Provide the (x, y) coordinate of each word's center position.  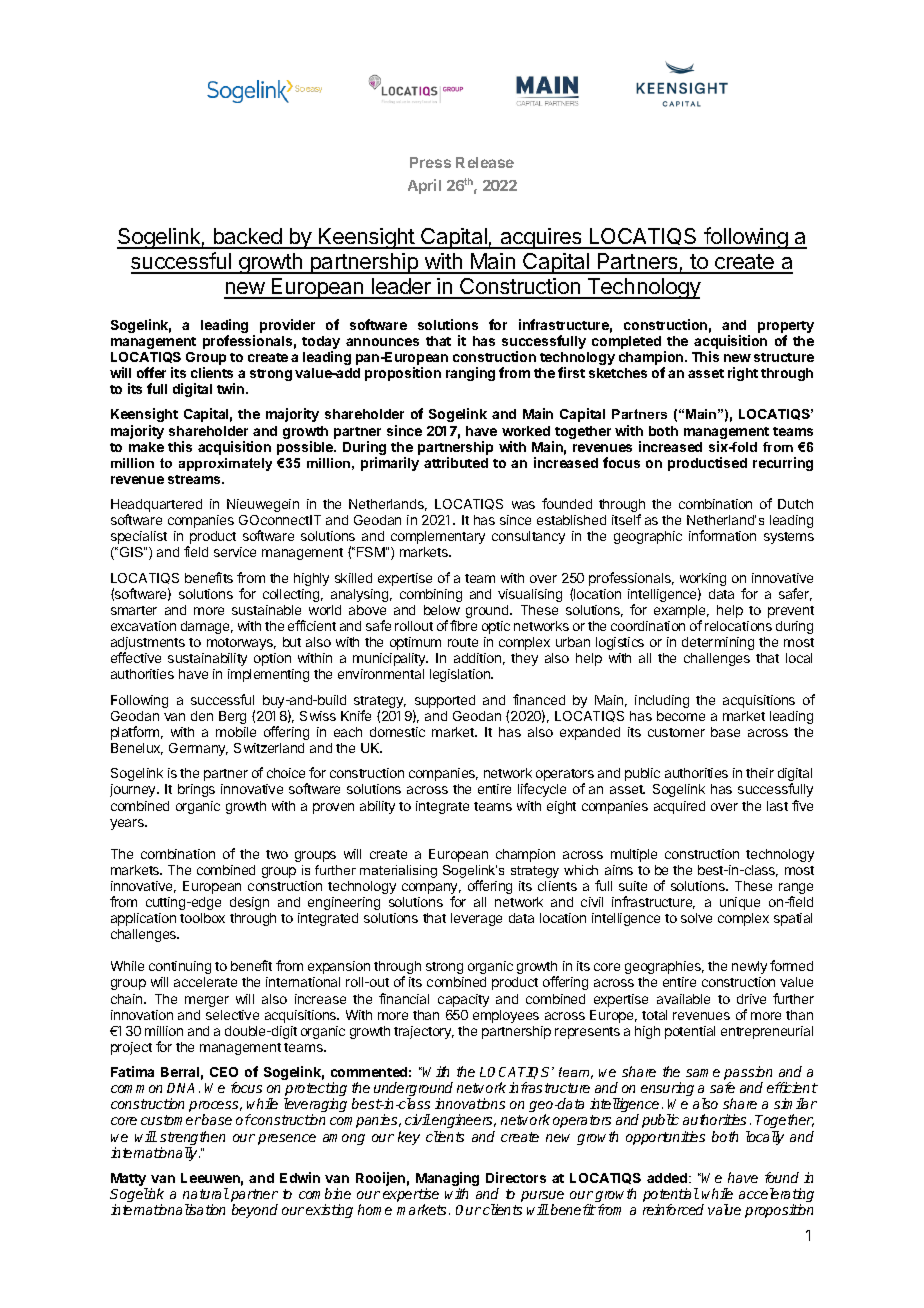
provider (287, 326)
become (681, 716)
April (424, 186)
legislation (461, 675)
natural (206, 1193)
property (786, 328)
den (202, 716)
